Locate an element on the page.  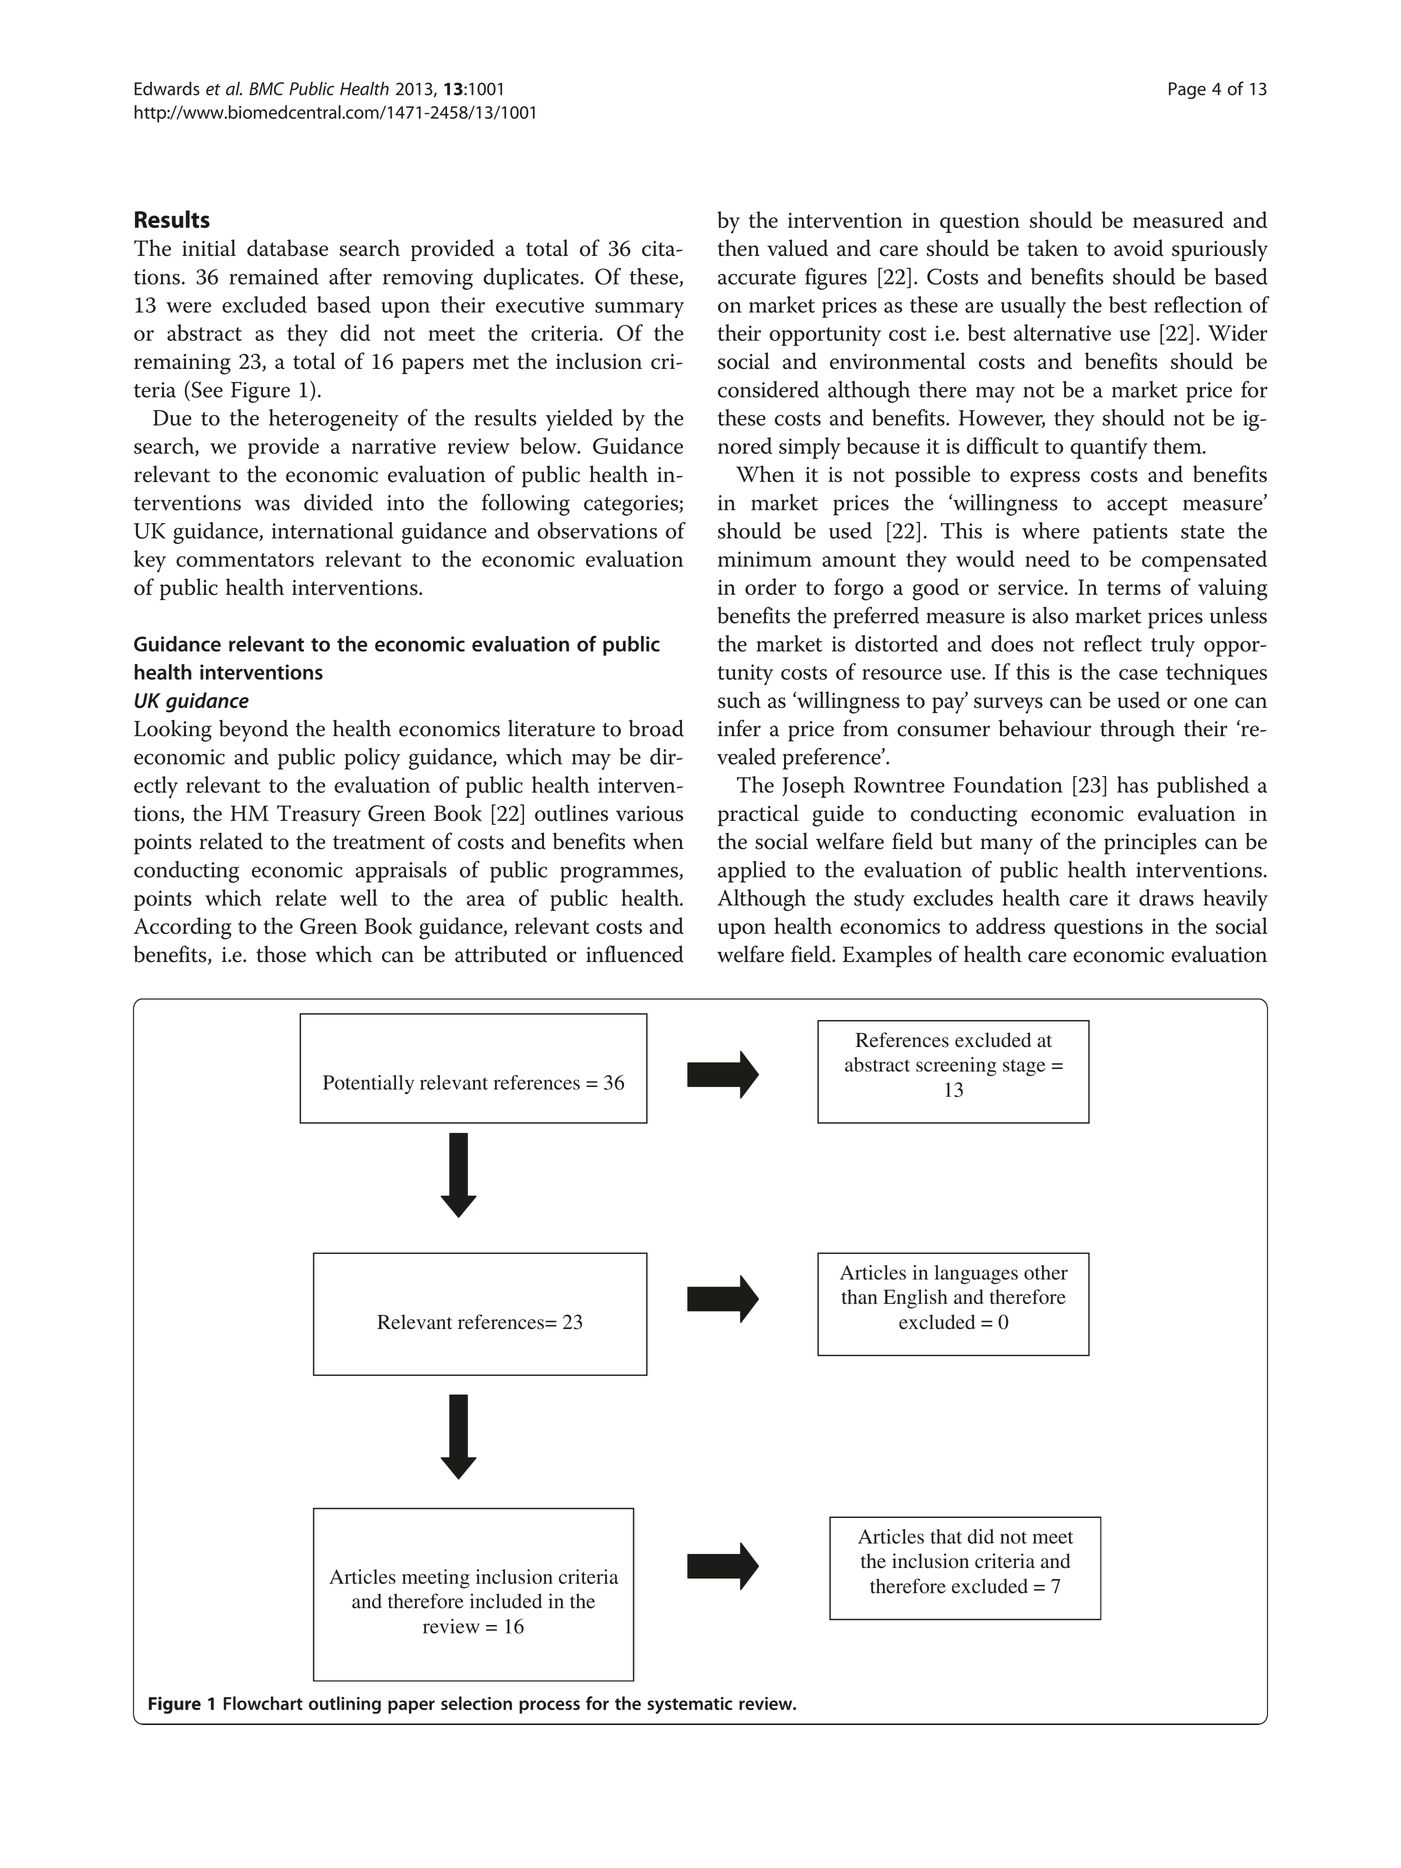
BMC is located at coordinates (266, 89).
